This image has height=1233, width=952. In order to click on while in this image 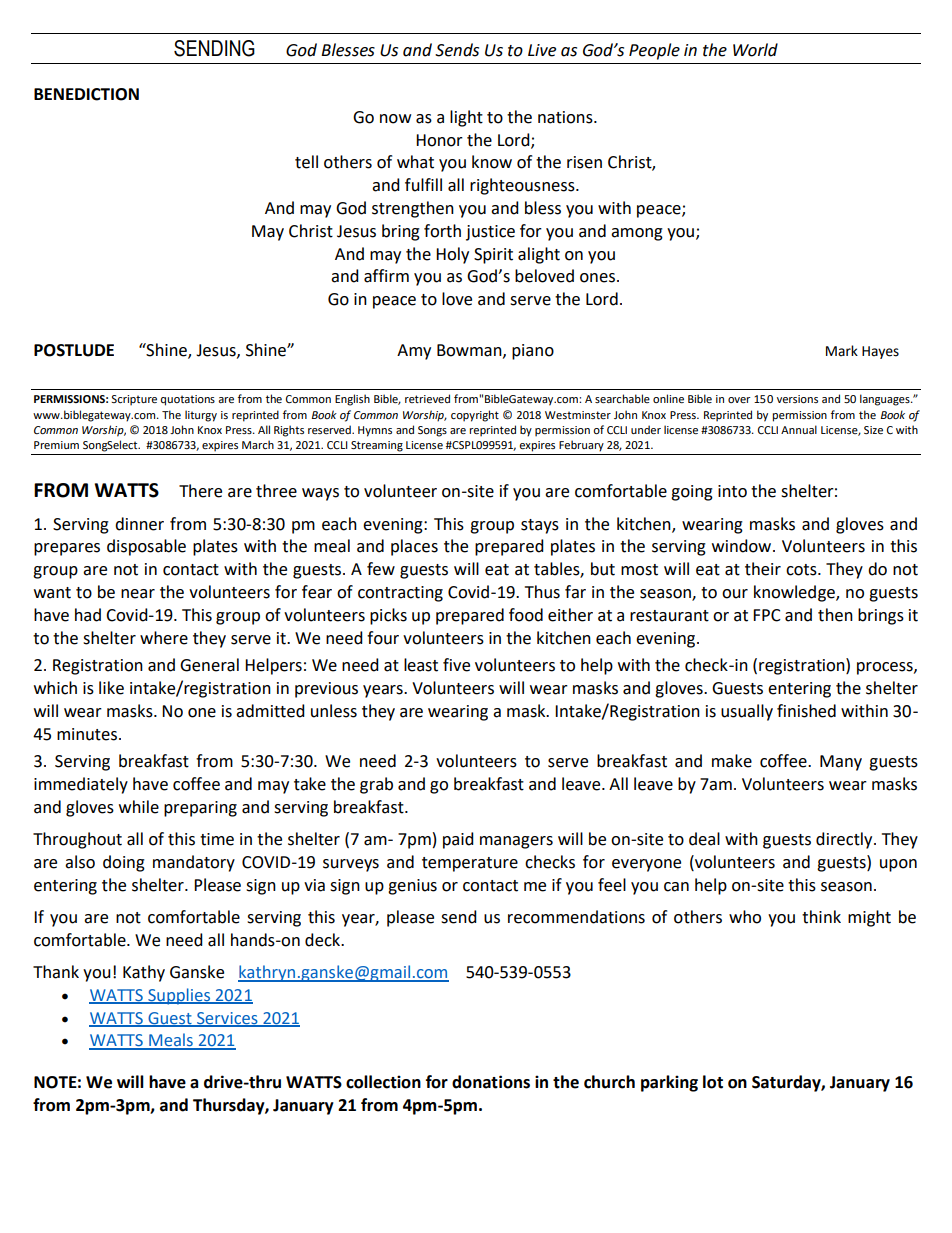, I will do `click(139, 807)`.
